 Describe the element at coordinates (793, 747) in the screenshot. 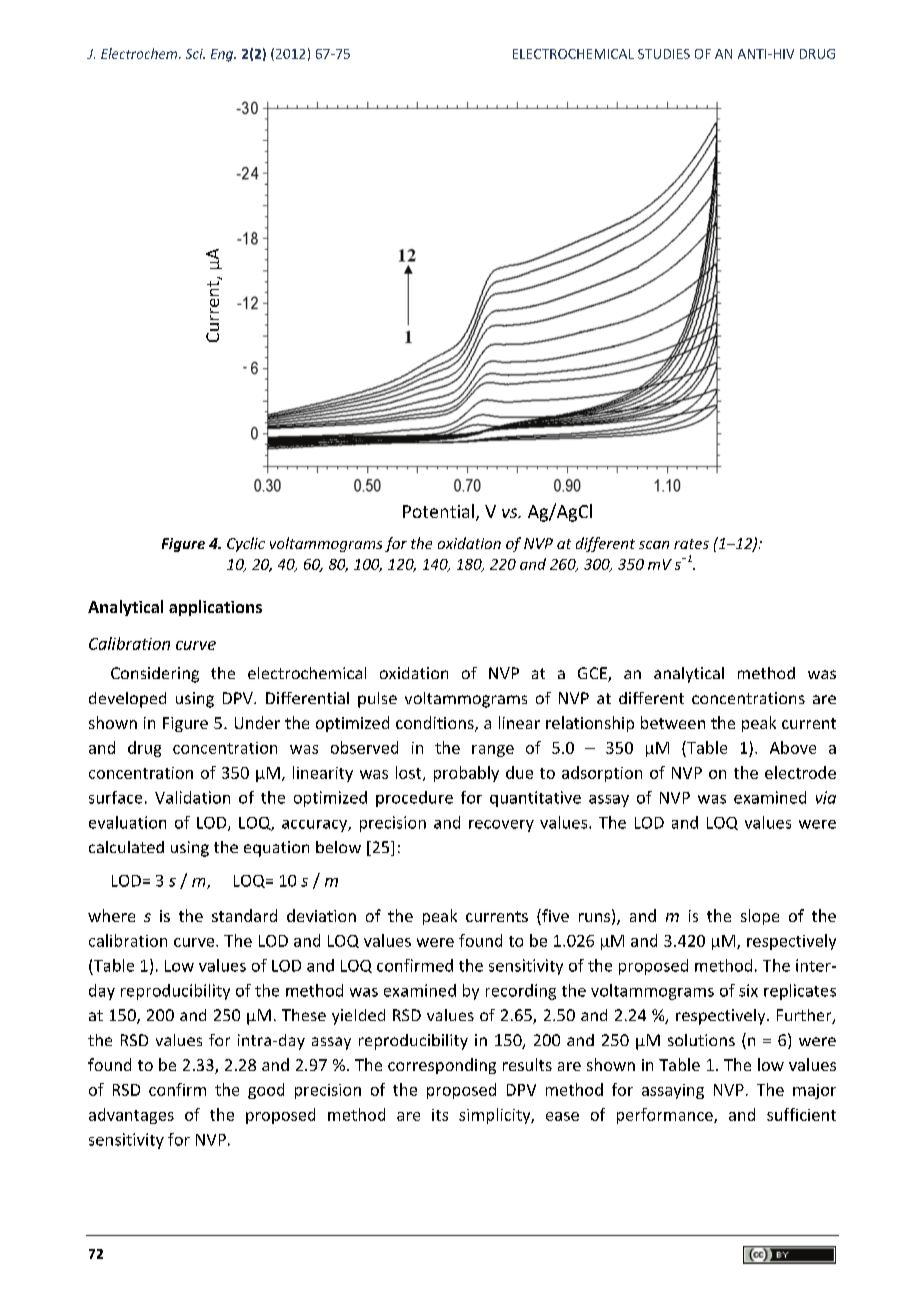

I see `Above` at that location.
